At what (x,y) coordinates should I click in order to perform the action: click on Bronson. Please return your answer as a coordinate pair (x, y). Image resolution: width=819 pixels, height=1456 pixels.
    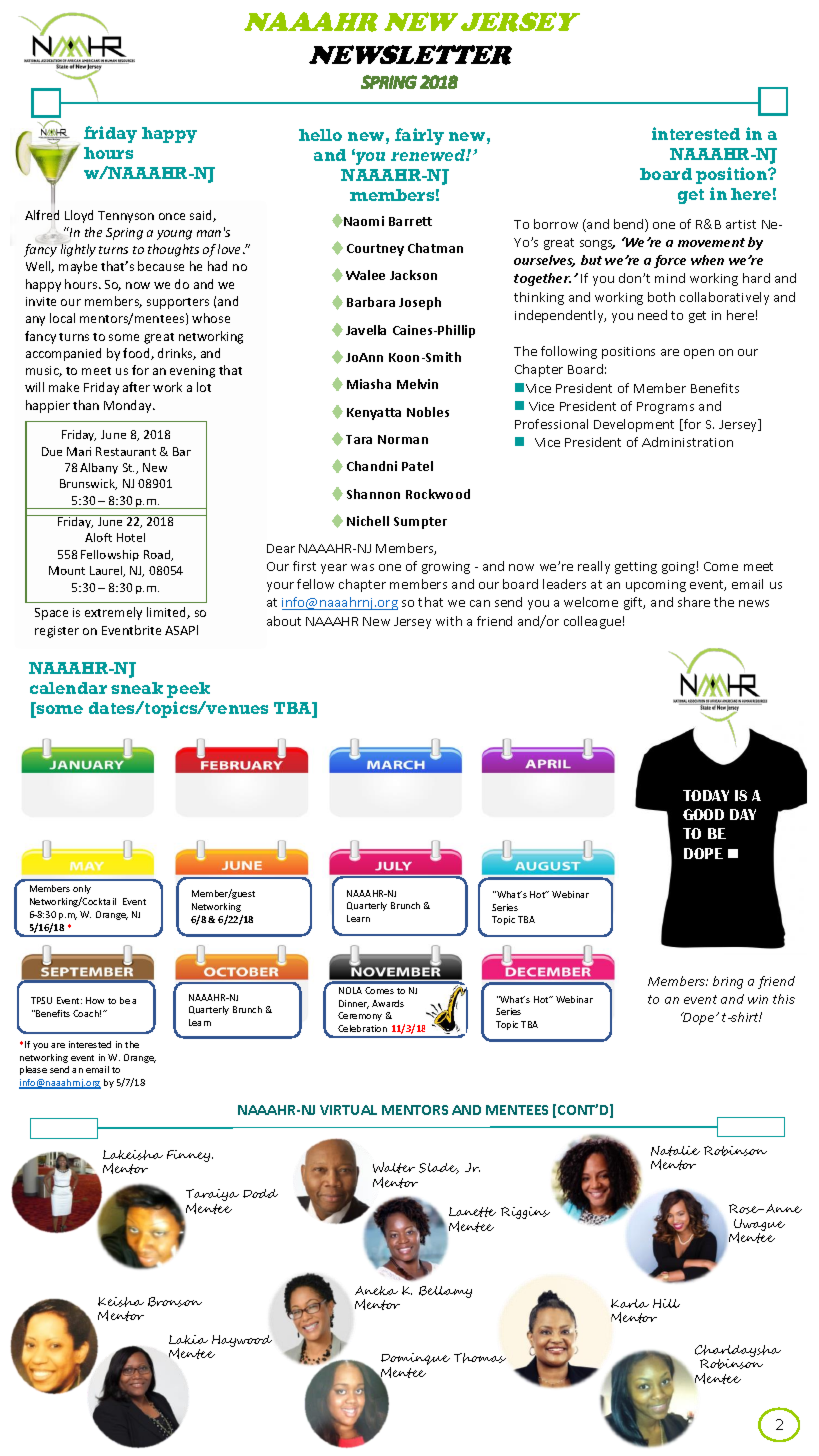
    Looking at the image, I should click on (175, 1302).
